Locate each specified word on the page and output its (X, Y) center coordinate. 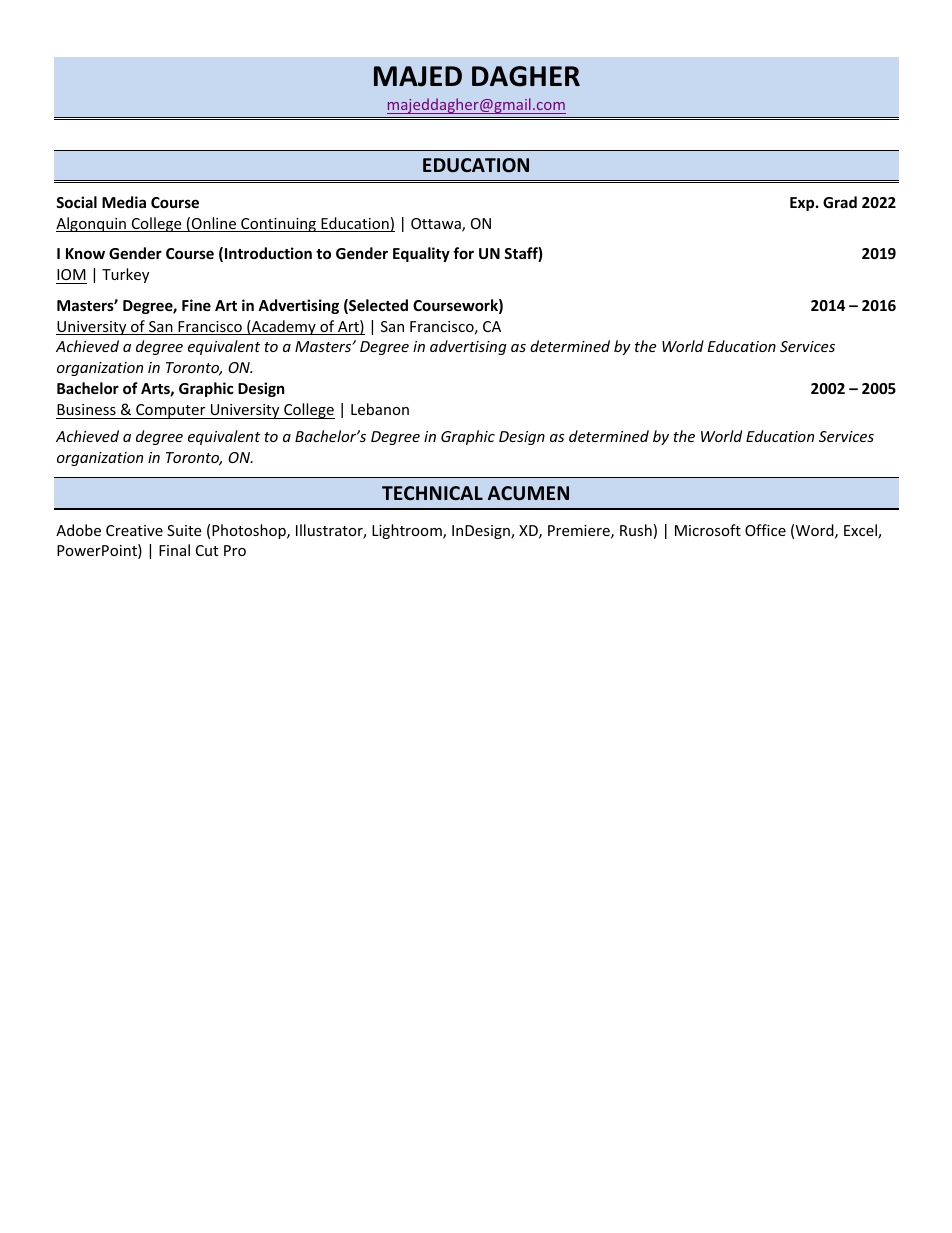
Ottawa (437, 225)
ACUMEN (528, 493)
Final (174, 550)
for (463, 253)
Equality (421, 254)
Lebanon (380, 409)
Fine (196, 305)
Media (124, 202)
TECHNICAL (432, 493)
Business (86, 409)
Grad (840, 202)
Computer (171, 411)
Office (765, 530)
